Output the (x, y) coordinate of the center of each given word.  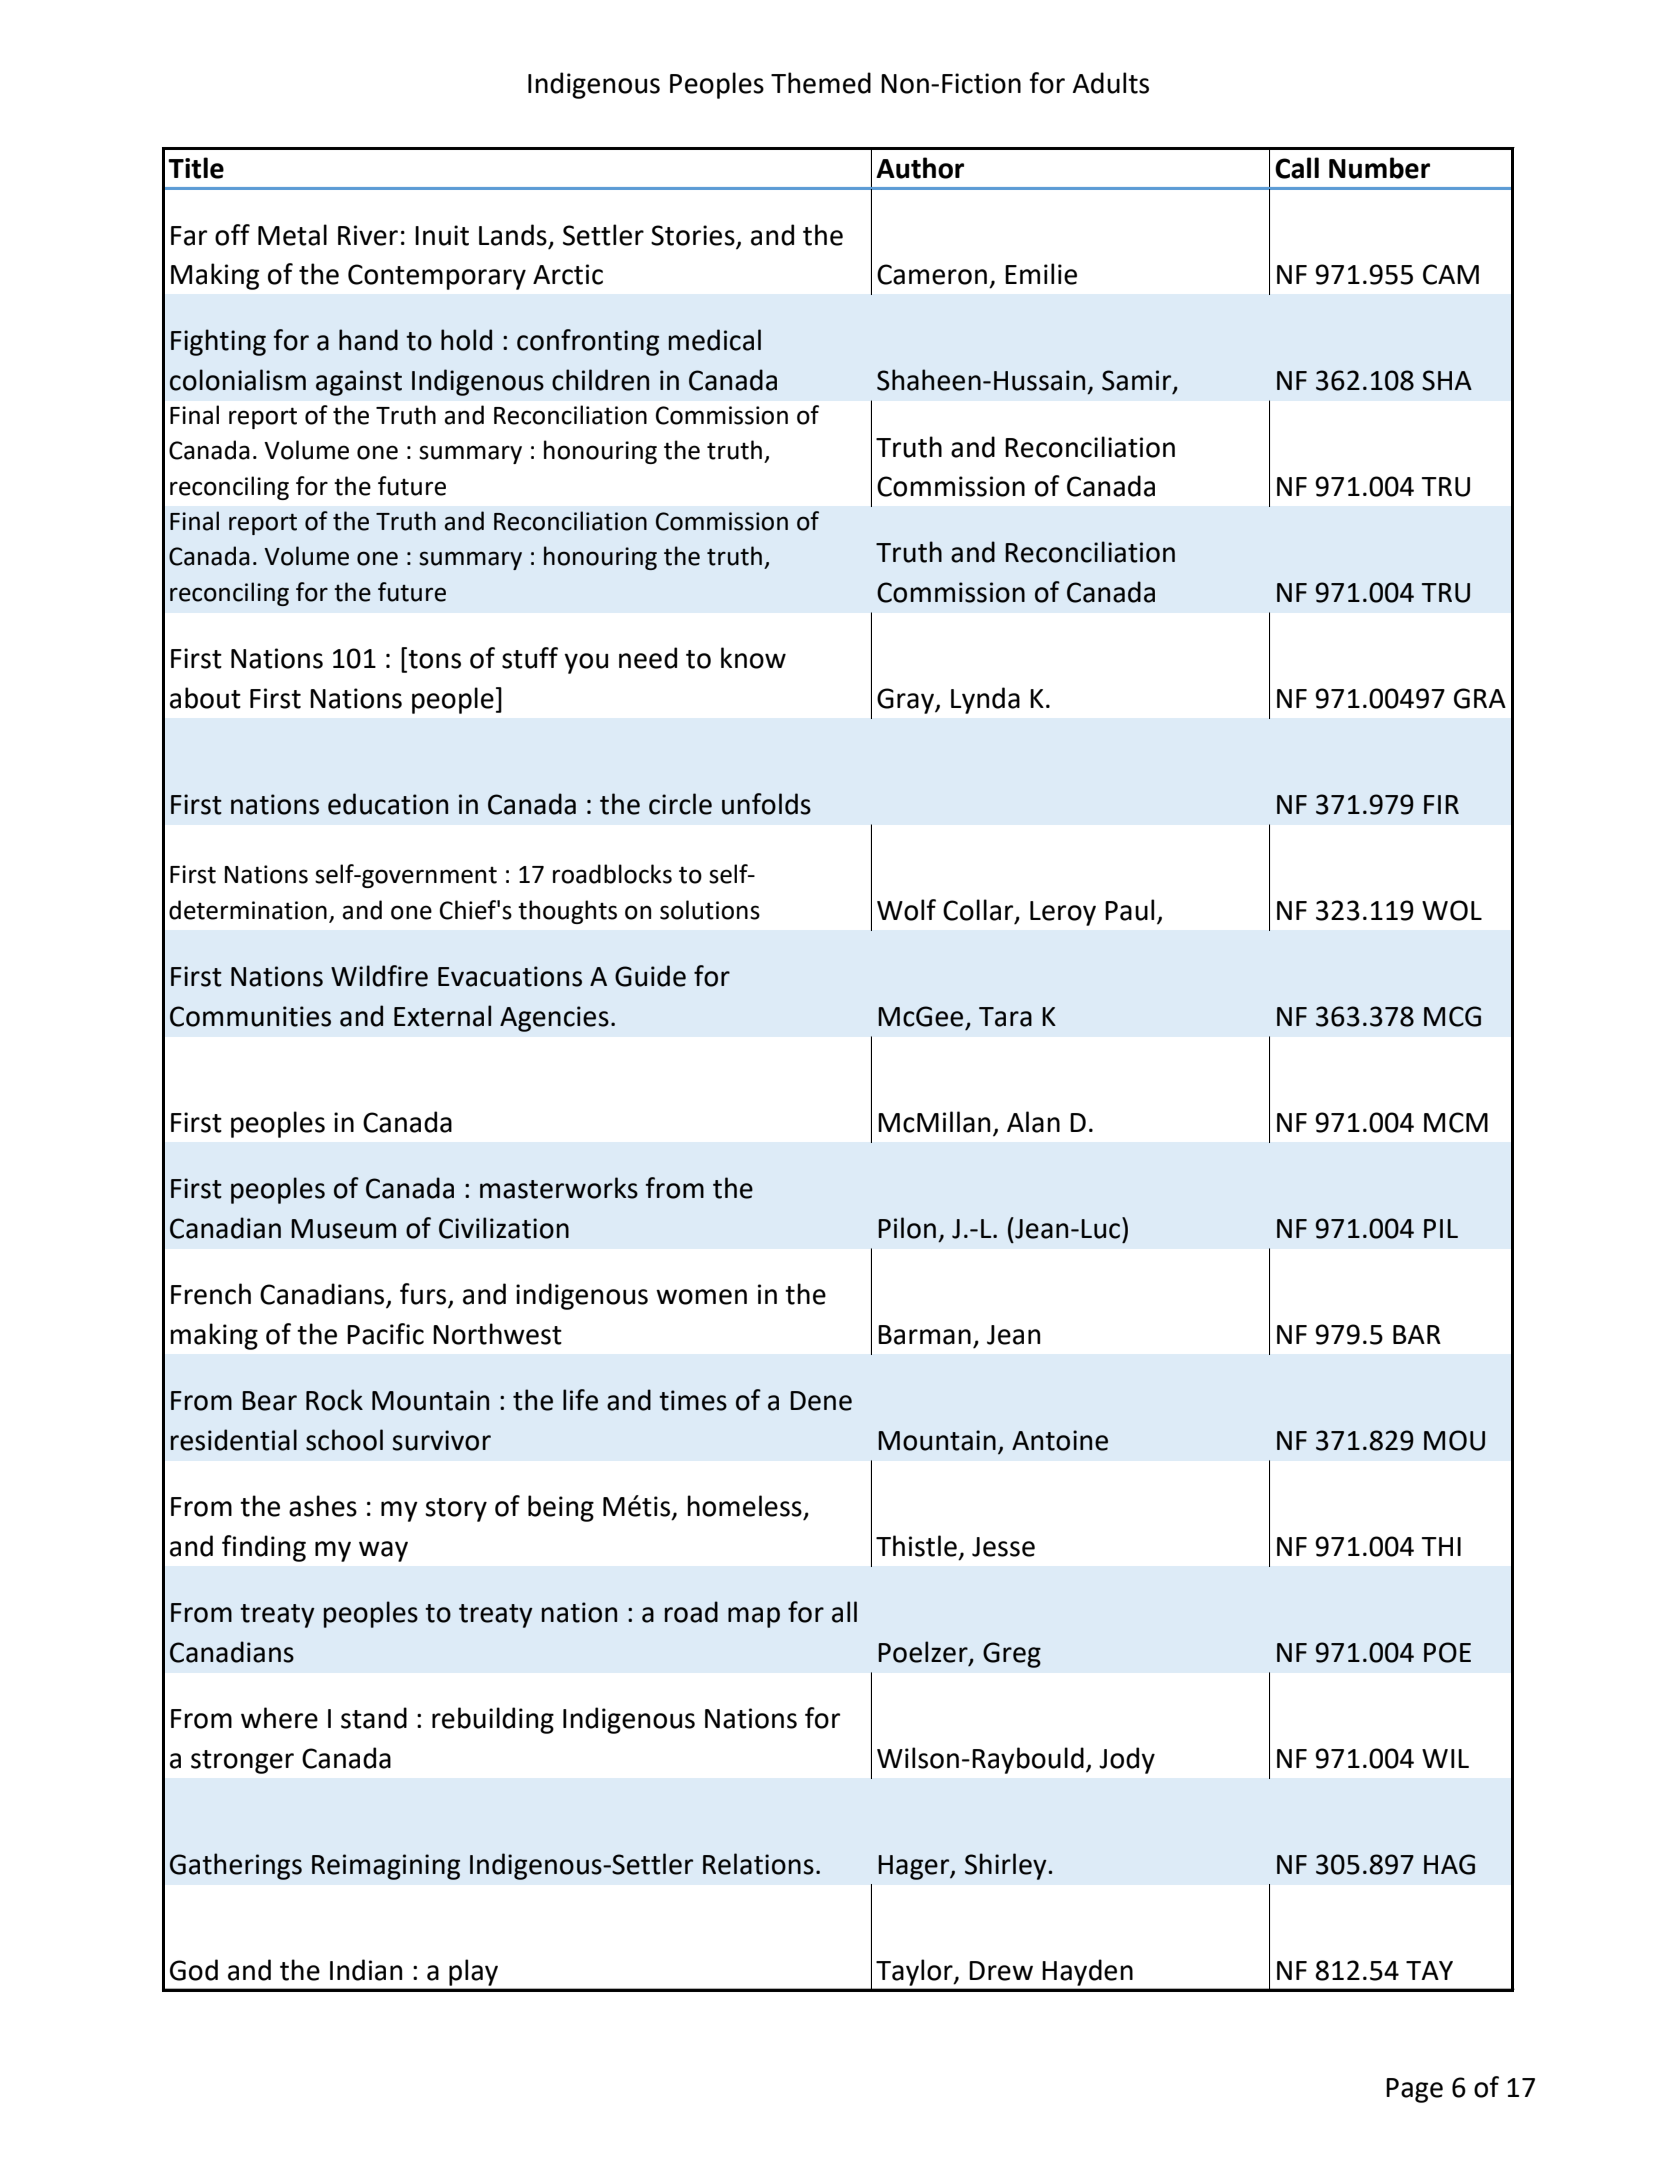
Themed (821, 83)
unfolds (766, 804)
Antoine (1060, 1440)
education (388, 804)
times (693, 1400)
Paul (1129, 910)
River (368, 235)
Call (1297, 168)
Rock (334, 1400)
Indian (366, 1970)
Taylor (915, 1973)
